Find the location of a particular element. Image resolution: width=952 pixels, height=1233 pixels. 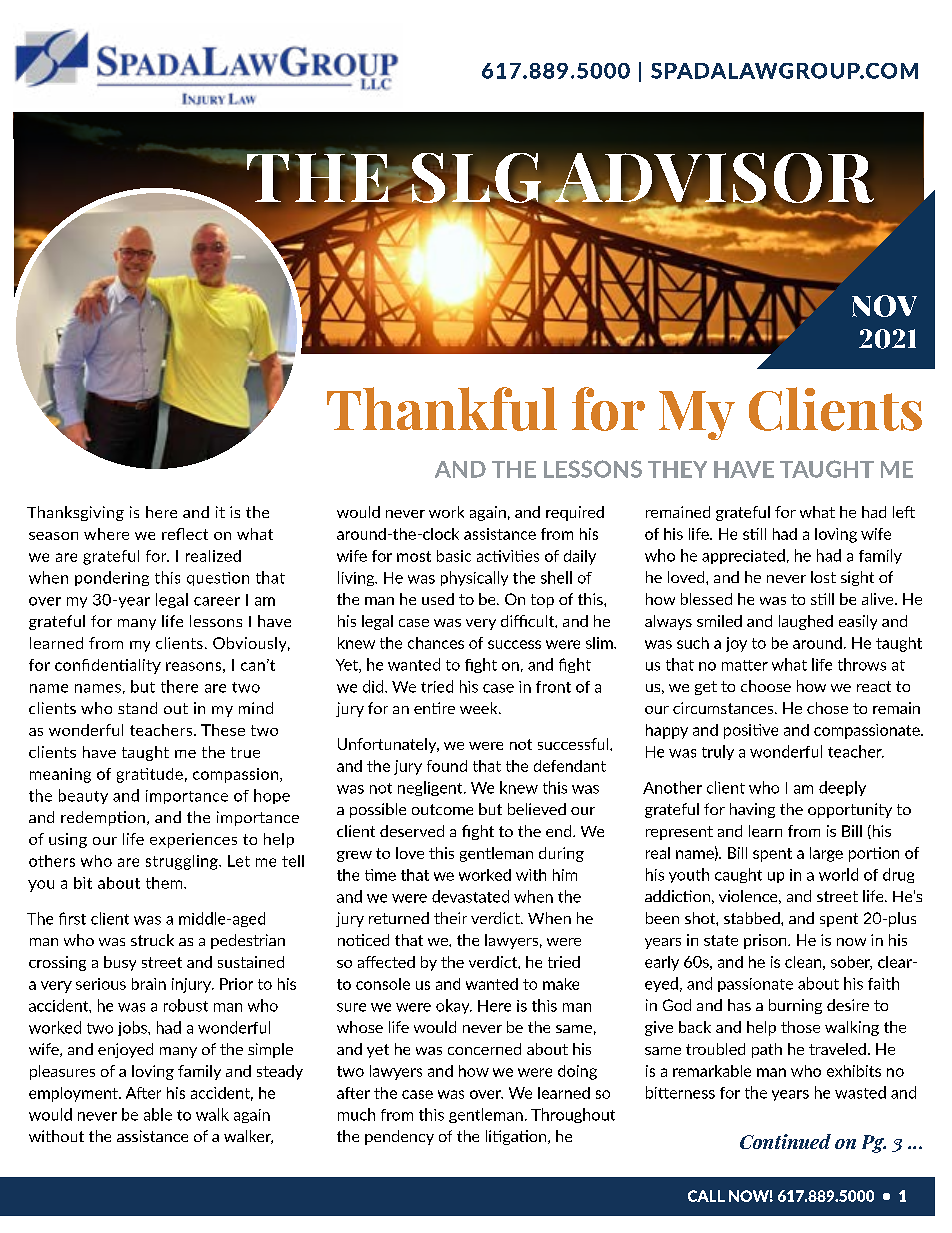

NOV is located at coordinates (884, 306).
